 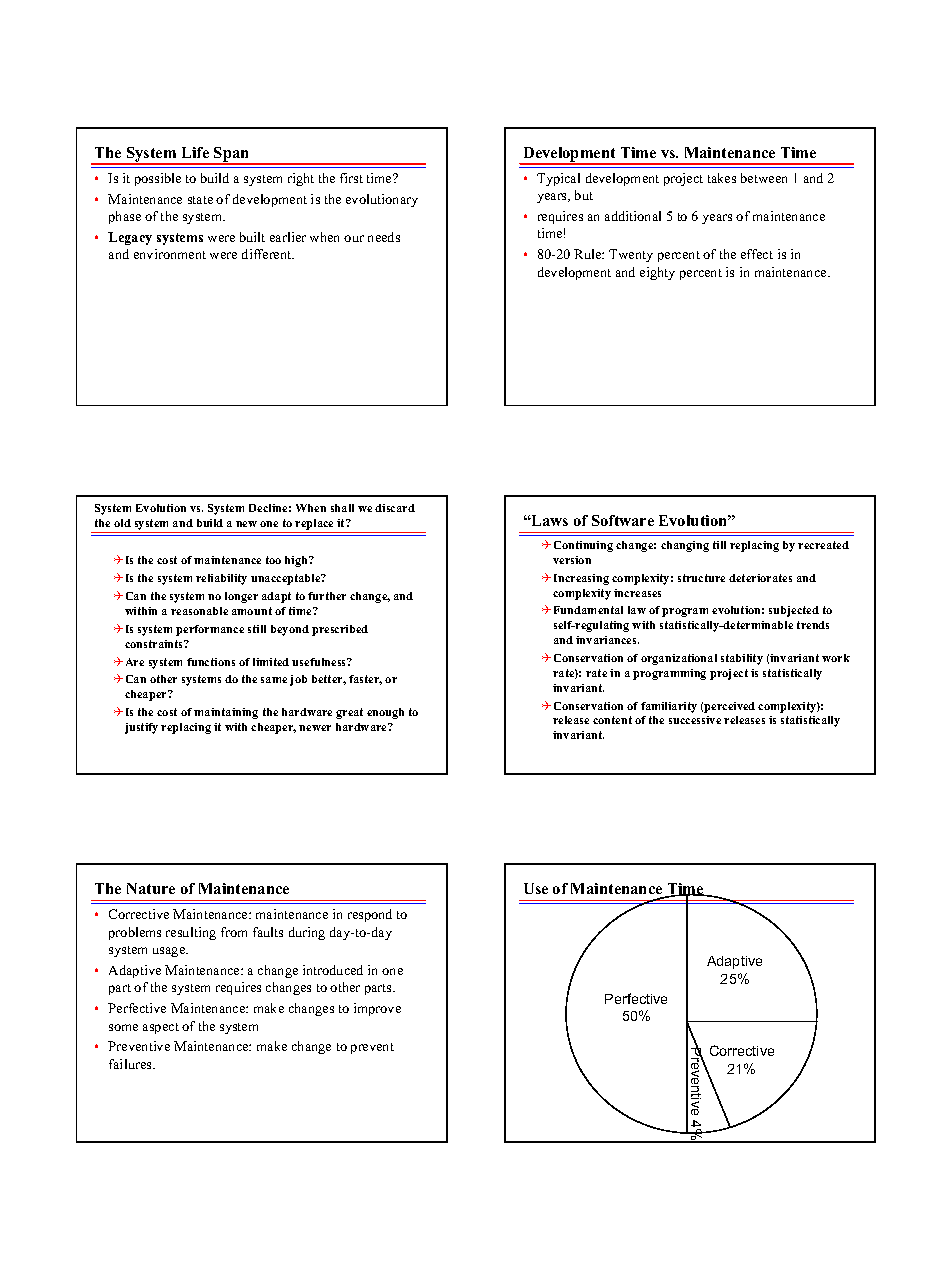 What do you see at coordinates (122, 523) in the image?
I see `old` at bounding box center [122, 523].
